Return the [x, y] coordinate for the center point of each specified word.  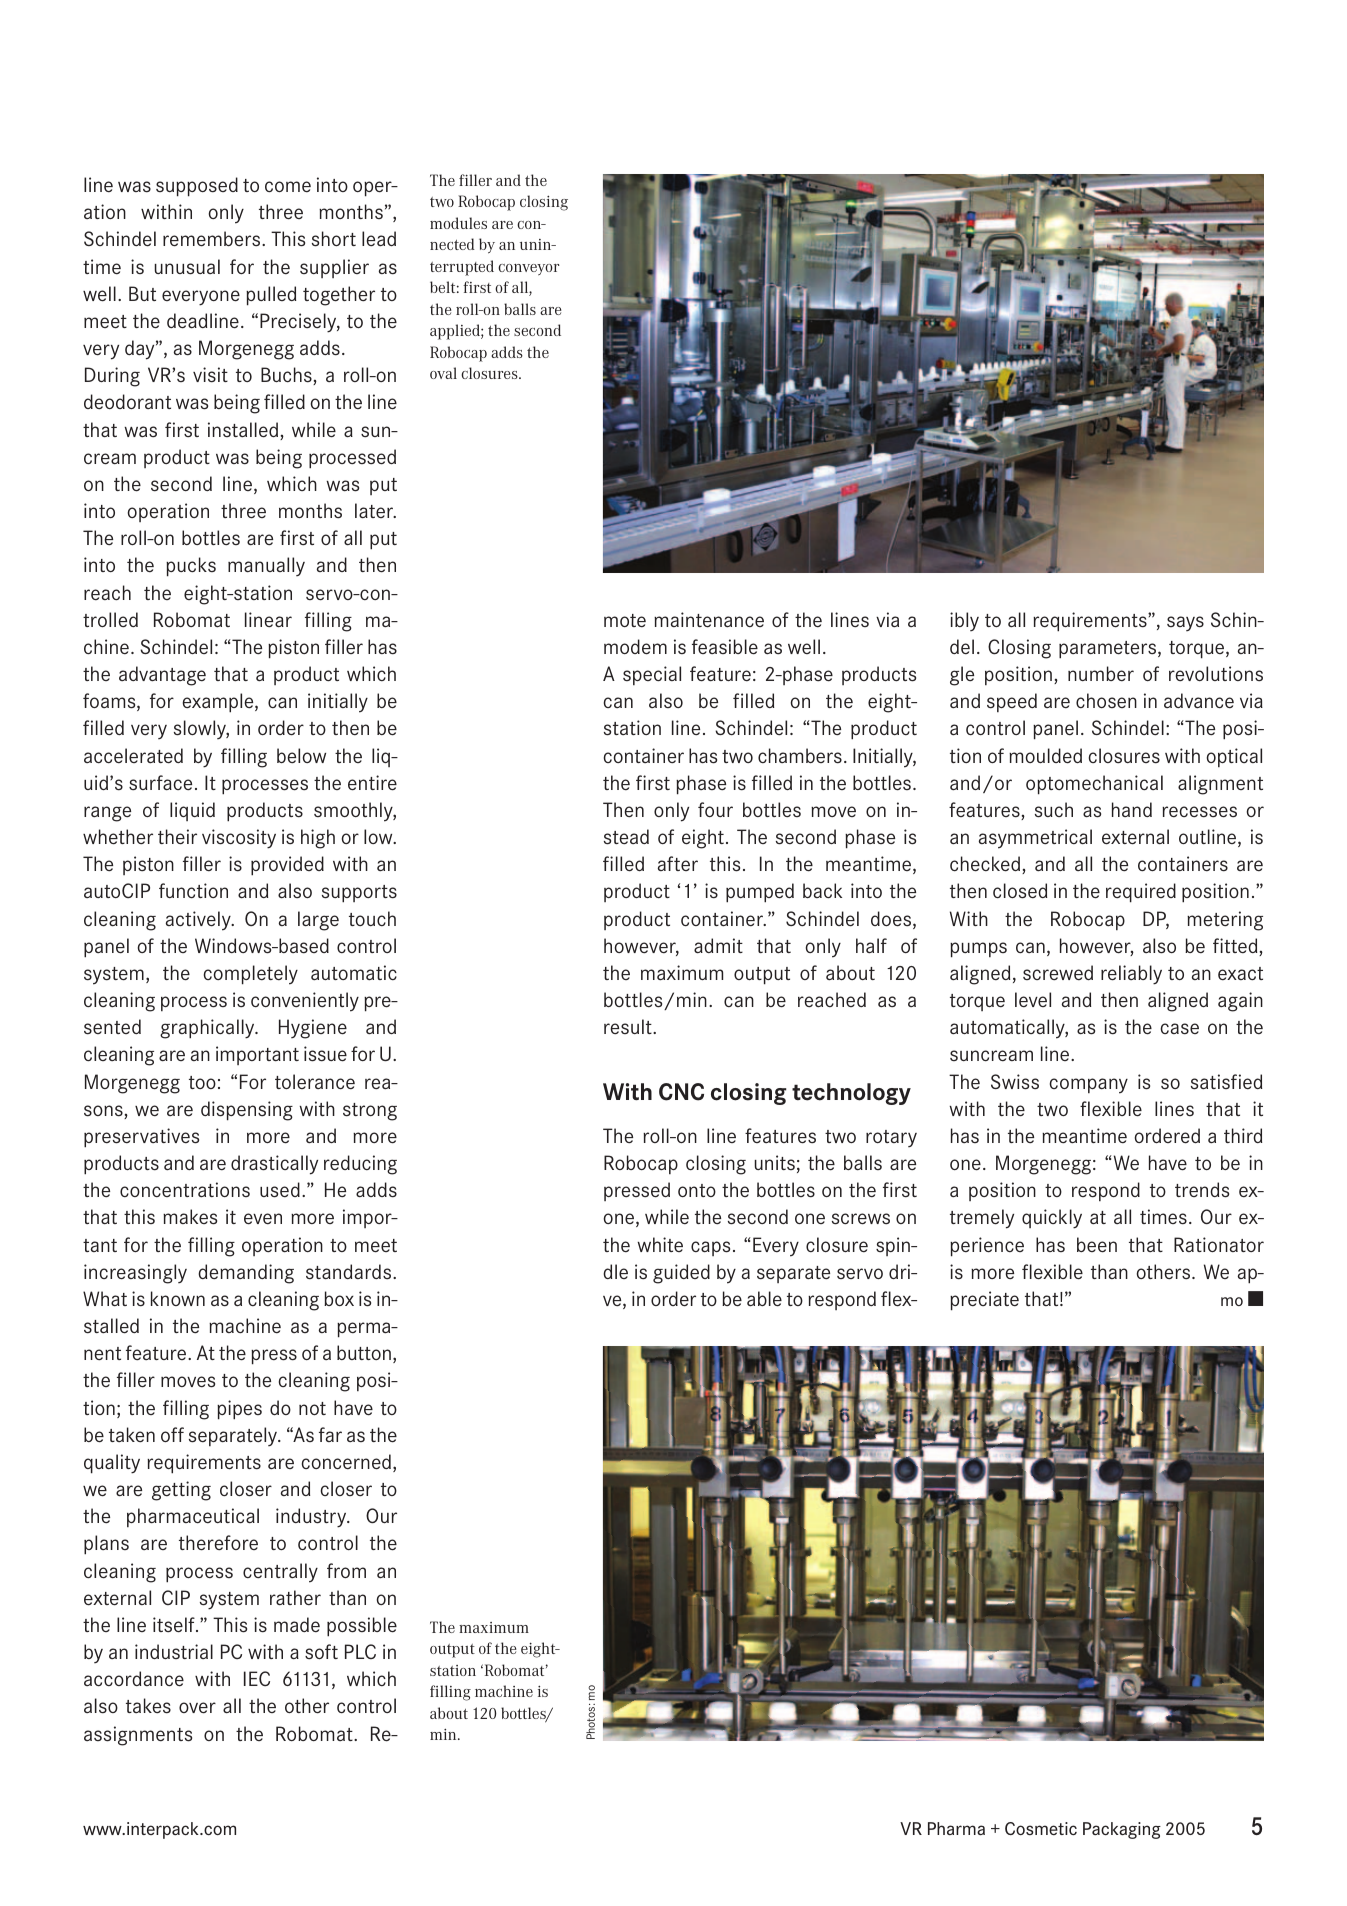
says [1185, 623]
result [629, 1026]
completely [251, 975]
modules [458, 223]
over [197, 1708]
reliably [1131, 975]
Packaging [1122, 1830]
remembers [213, 239]
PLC [360, 1651]
